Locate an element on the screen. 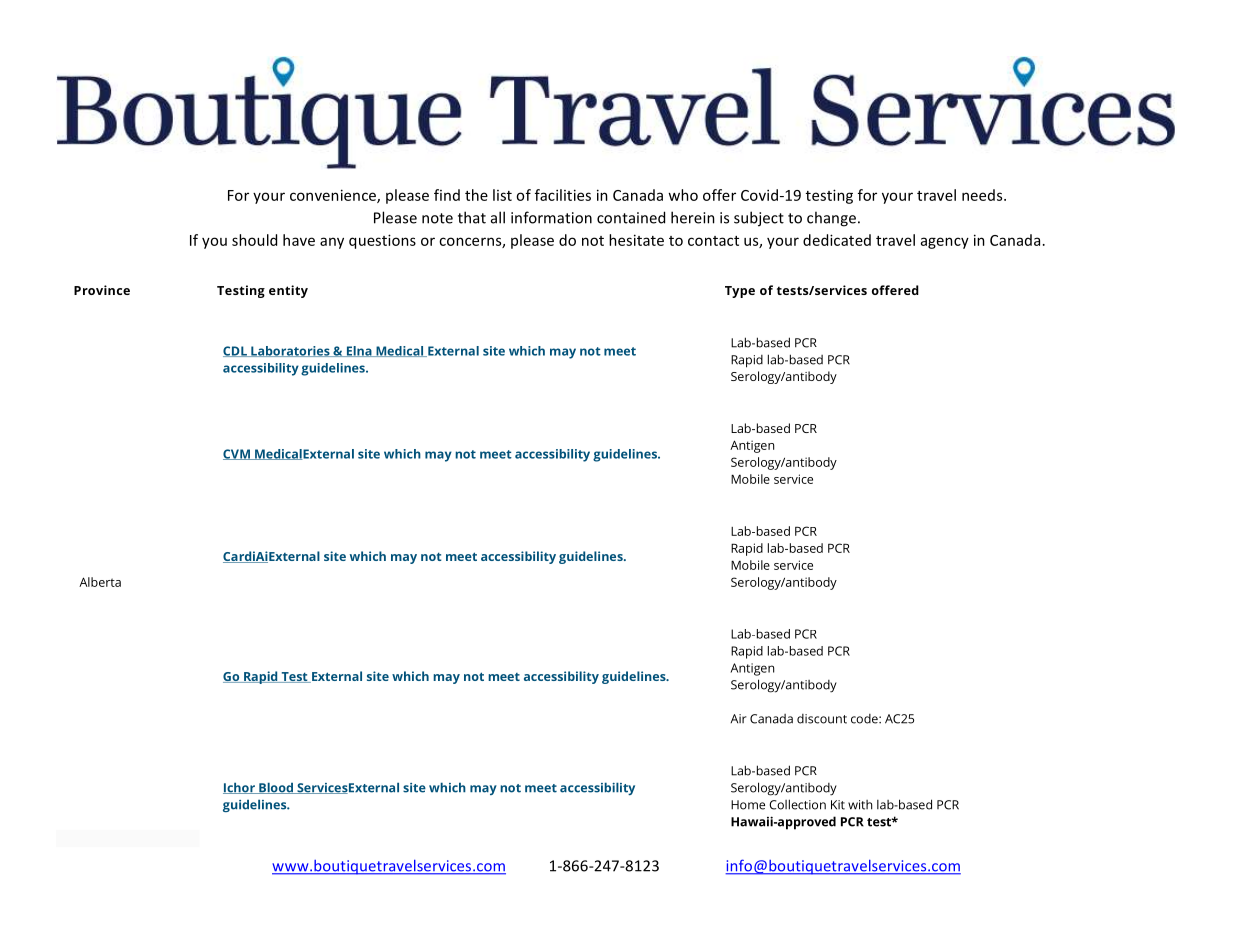 This screenshot has width=1233, height=952. with is located at coordinates (860, 805).
